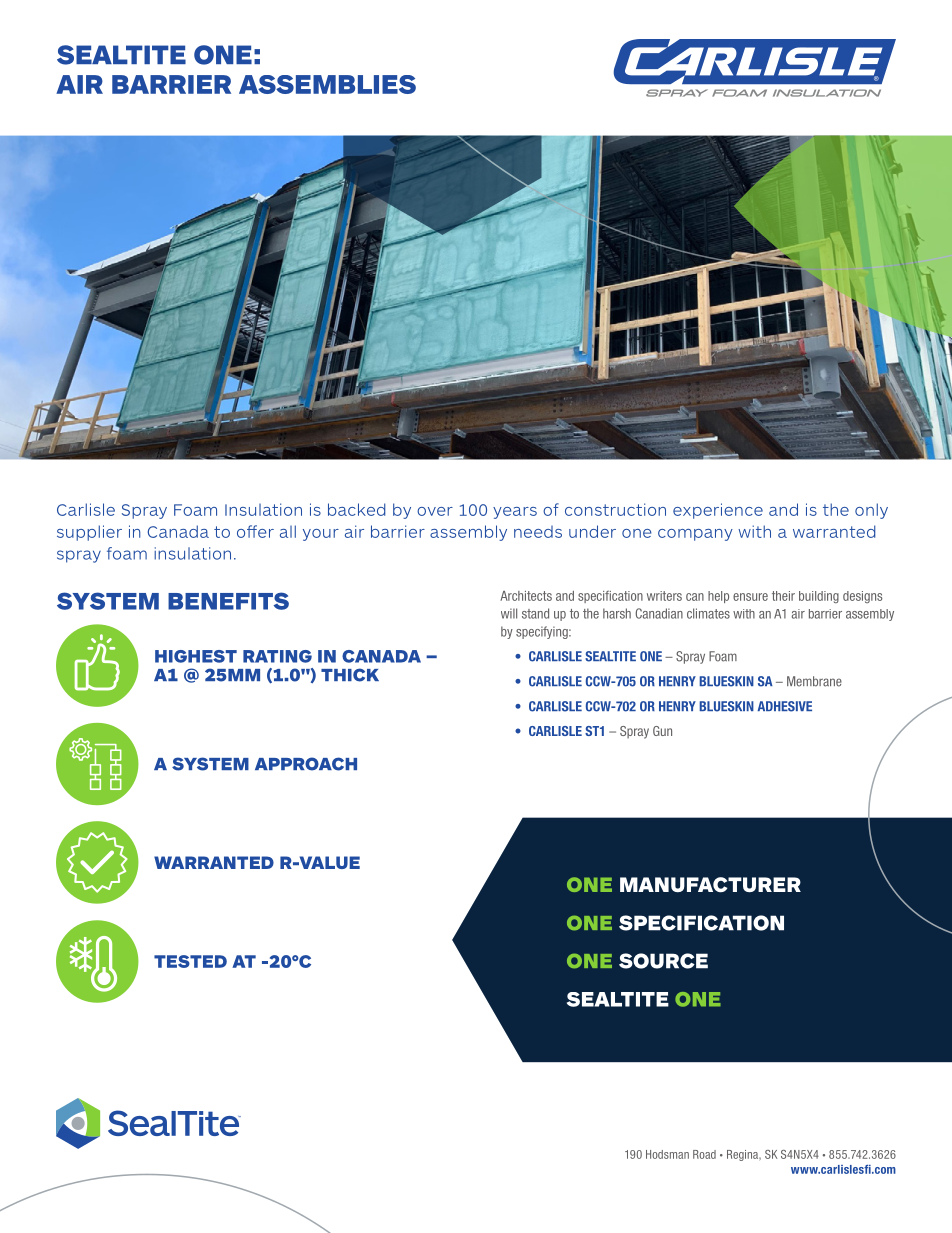 This screenshot has width=952, height=1233. What do you see at coordinates (306, 764) in the screenshot?
I see `APPROACH` at bounding box center [306, 764].
